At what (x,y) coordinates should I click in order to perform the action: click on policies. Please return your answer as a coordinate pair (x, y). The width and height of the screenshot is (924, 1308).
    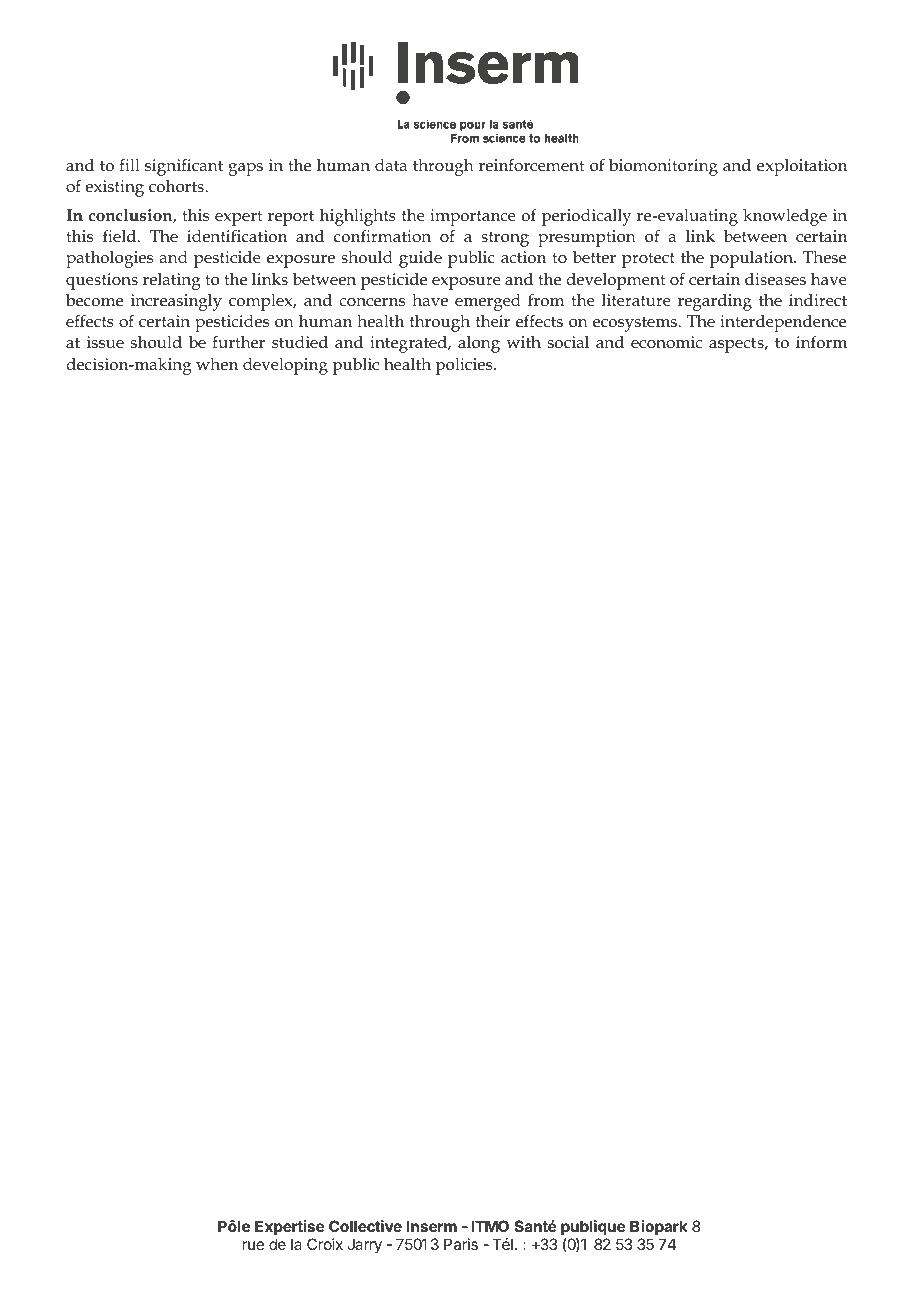
    Looking at the image, I should click on (465, 366).
